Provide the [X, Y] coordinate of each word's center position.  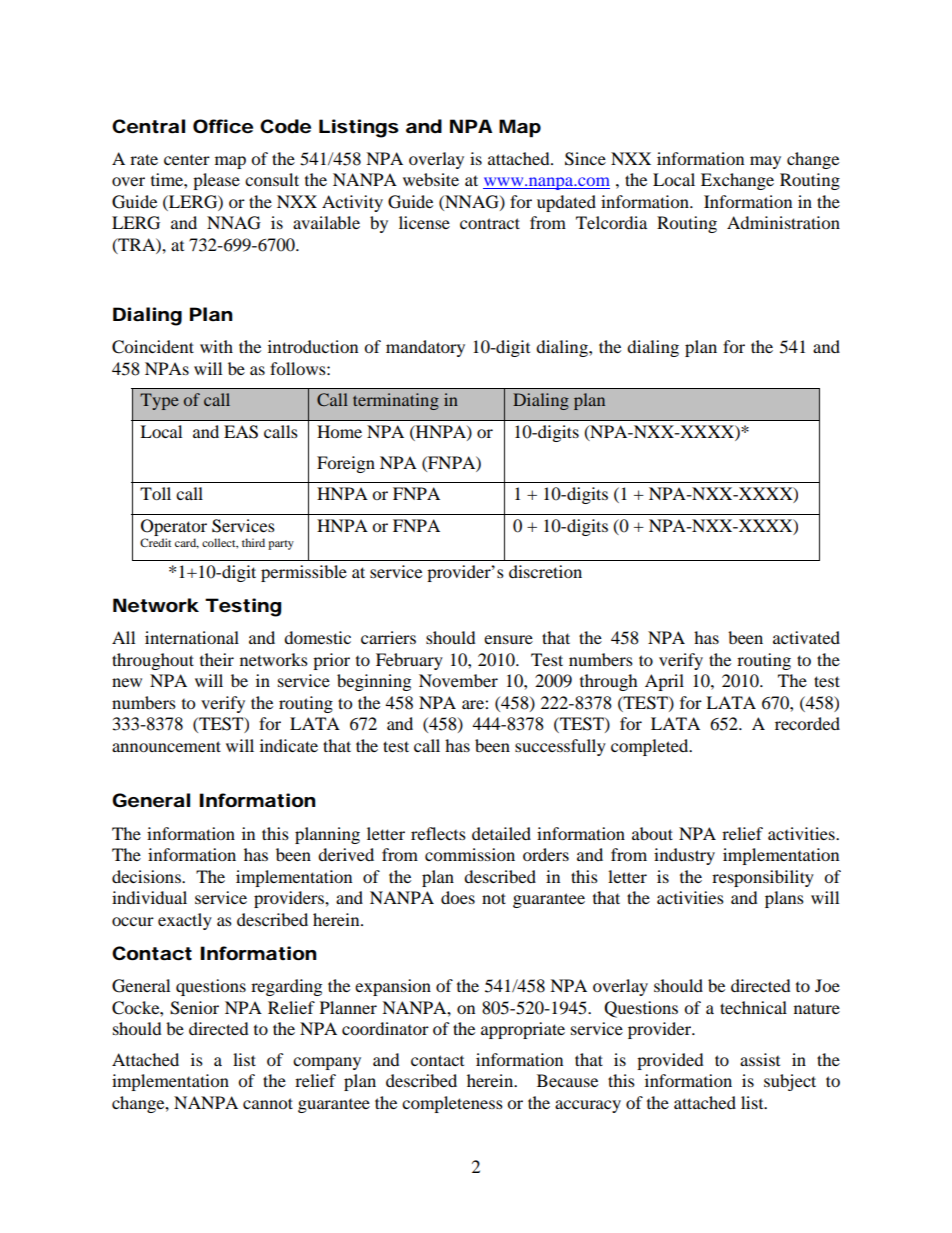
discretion [545, 571]
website [431, 179]
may [765, 162]
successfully [560, 747]
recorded [807, 723]
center [187, 160]
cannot [268, 1103]
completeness [452, 1104]
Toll [155, 493]
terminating [396, 401]
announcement [166, 746]
